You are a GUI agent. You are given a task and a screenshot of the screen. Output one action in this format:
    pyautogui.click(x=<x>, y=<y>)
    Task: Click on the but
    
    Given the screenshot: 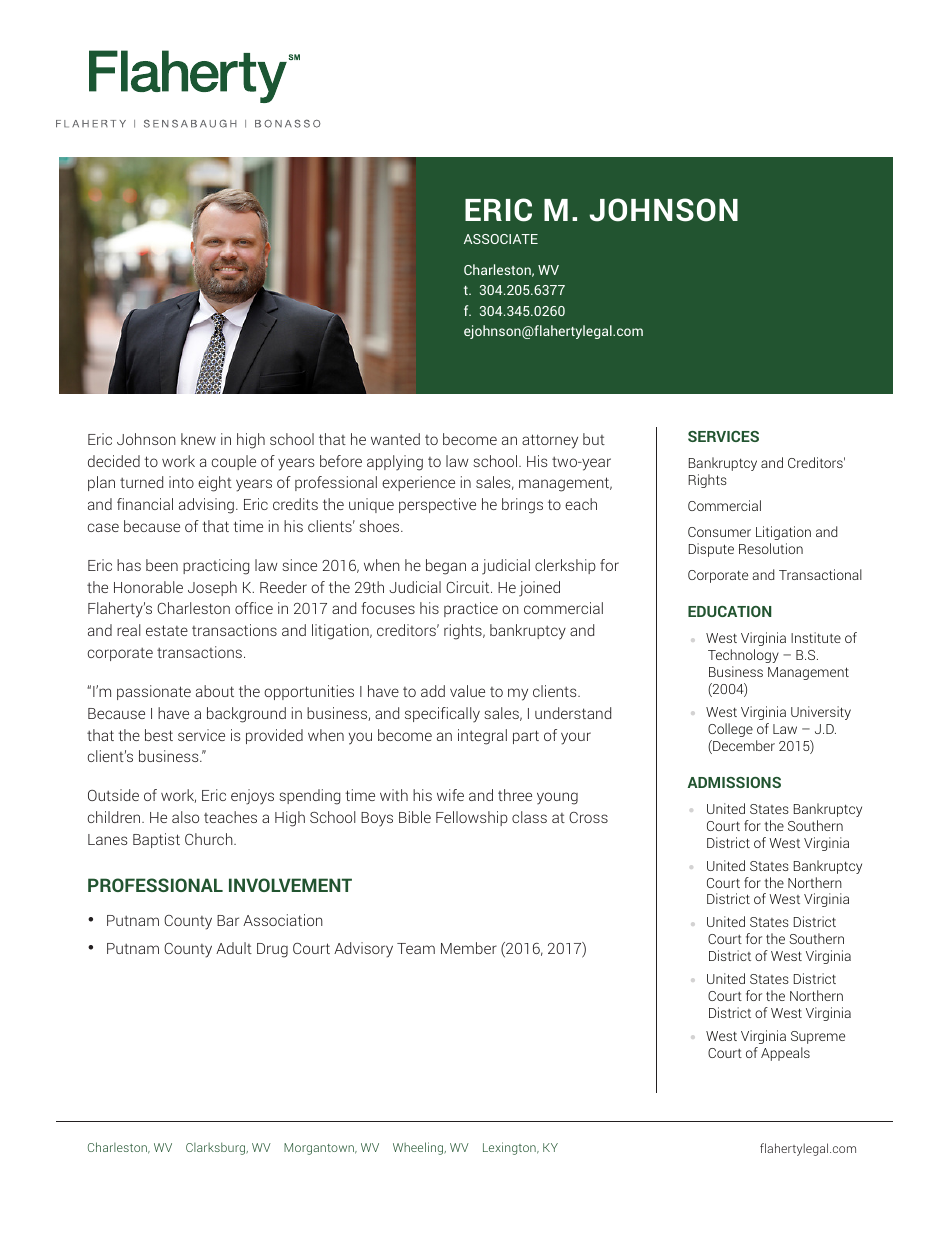 What is the action you would take?
    pyautogui.click(x=594, y=439)
